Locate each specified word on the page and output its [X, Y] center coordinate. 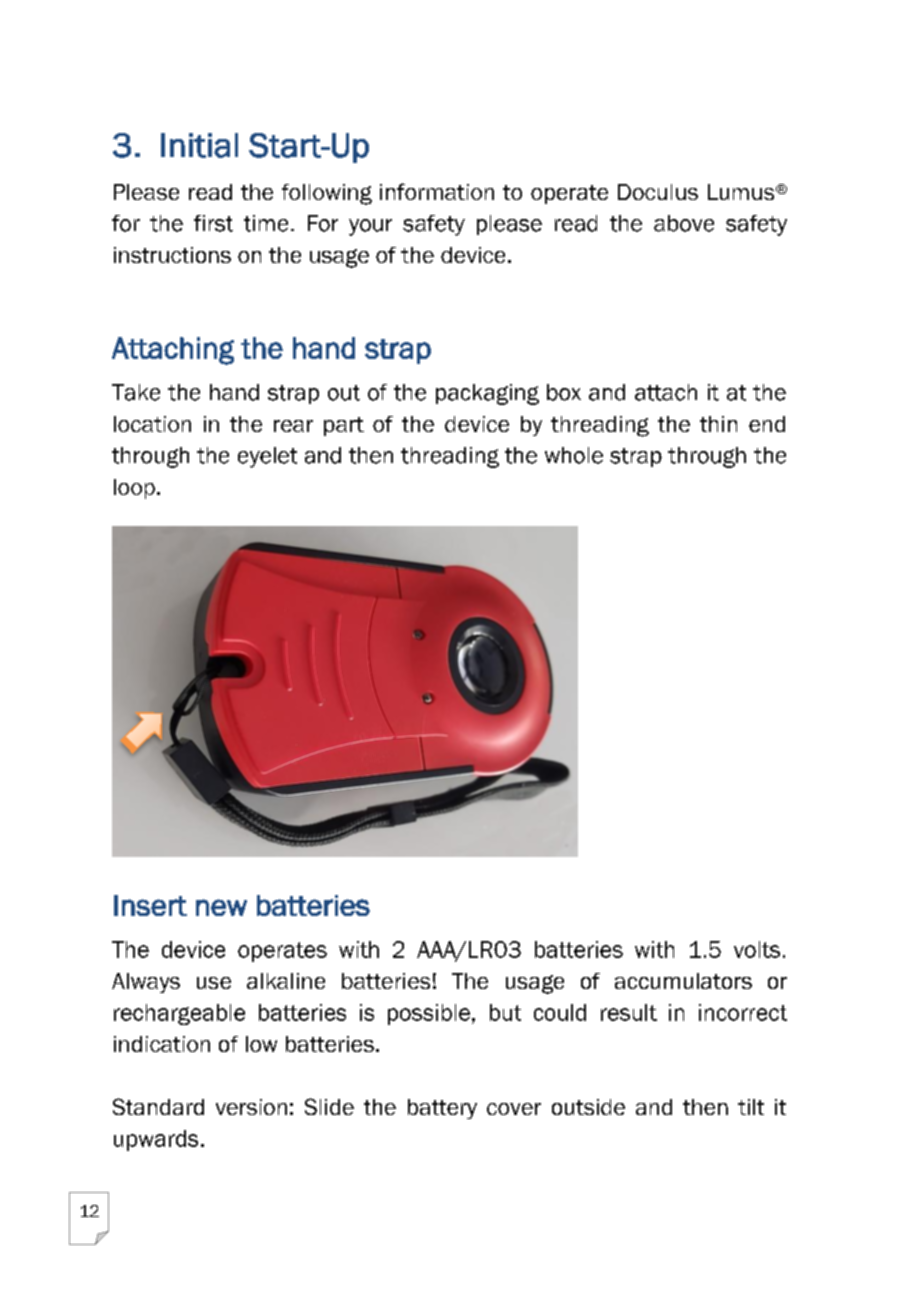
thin [718, 424]
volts [757, 949]
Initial [199, 145]
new [221, 907]
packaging [487, 394]
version [251, 1107]
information [437, 191]
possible [429, 1014]
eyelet [267, 457]
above [684, 223]
